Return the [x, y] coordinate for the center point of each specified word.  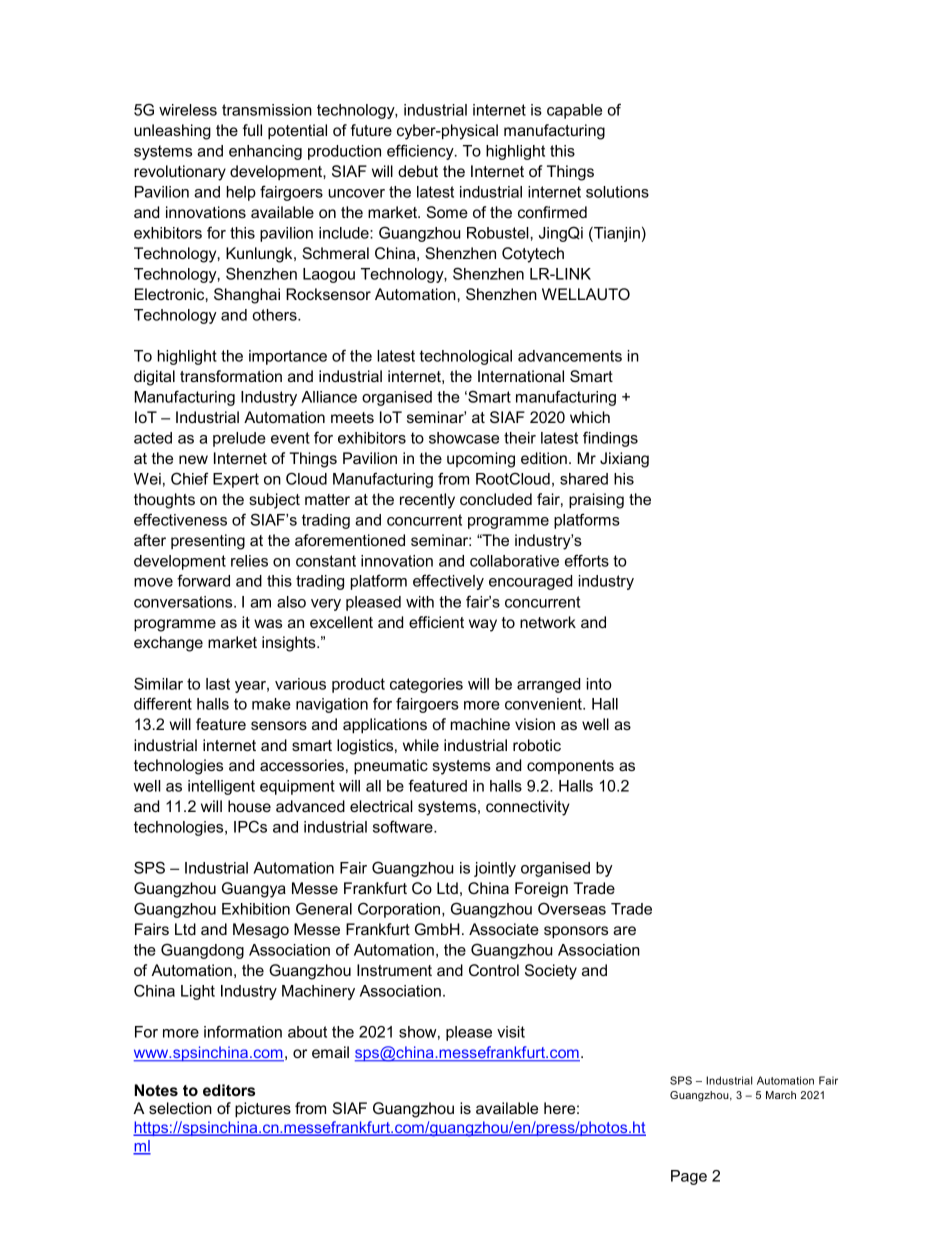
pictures [263, 1110]
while [421, 745]
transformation [231, 376]
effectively [448, 582]
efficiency [421, 152]
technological [466, 357]
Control [494, 970]
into [599, 684]
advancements [570, 356]
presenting [208, 542]
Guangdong [202, 951]
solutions [617, 192]
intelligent [221, 787]
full [252, 130]
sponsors [576, 932]
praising [596, 501]
